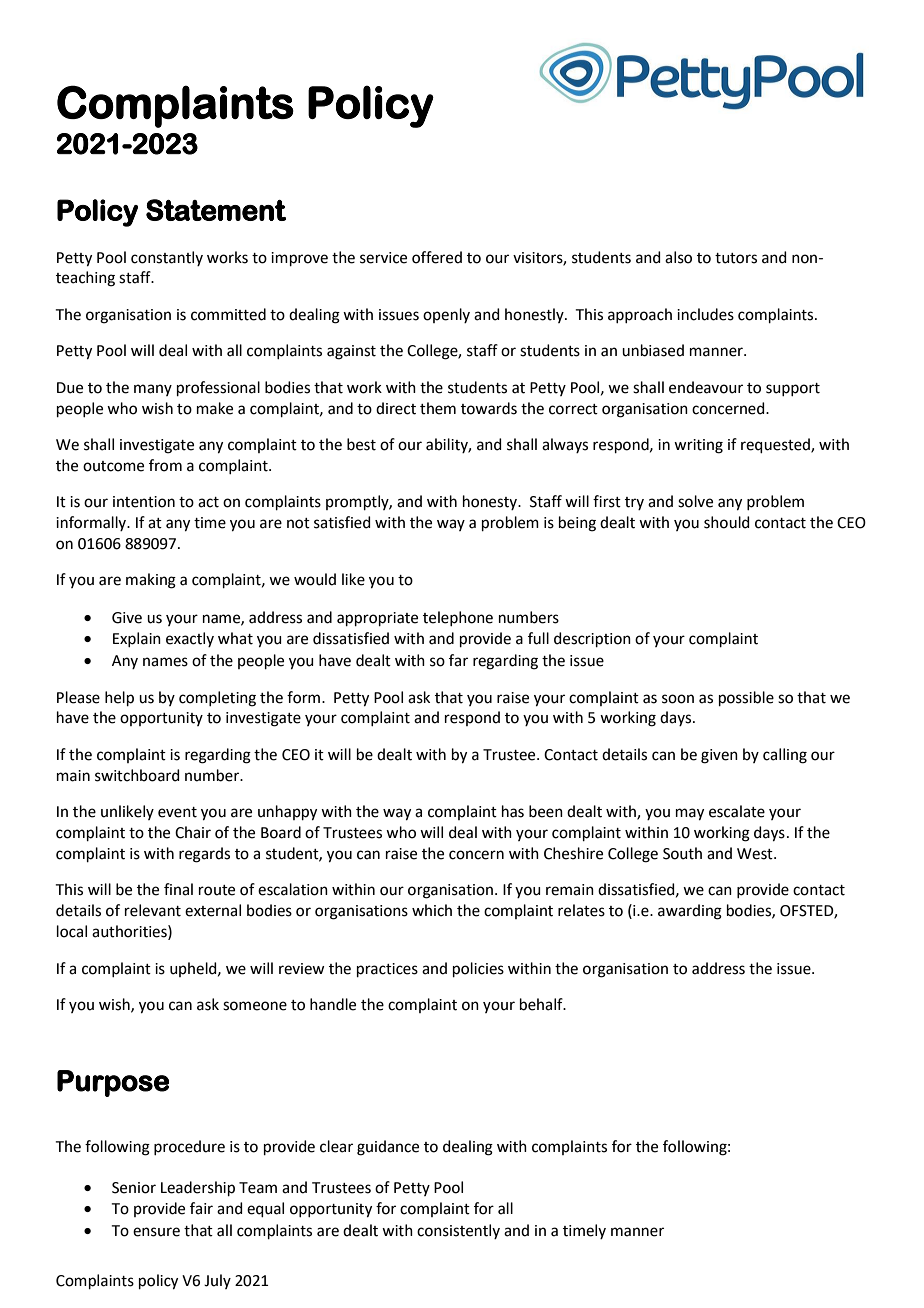 Image resolution: width=924 pixels, height=1308 pixels. What do you see at coordinates (165, 465) in the page?
I see `from` at bounding box center [165, 465].
